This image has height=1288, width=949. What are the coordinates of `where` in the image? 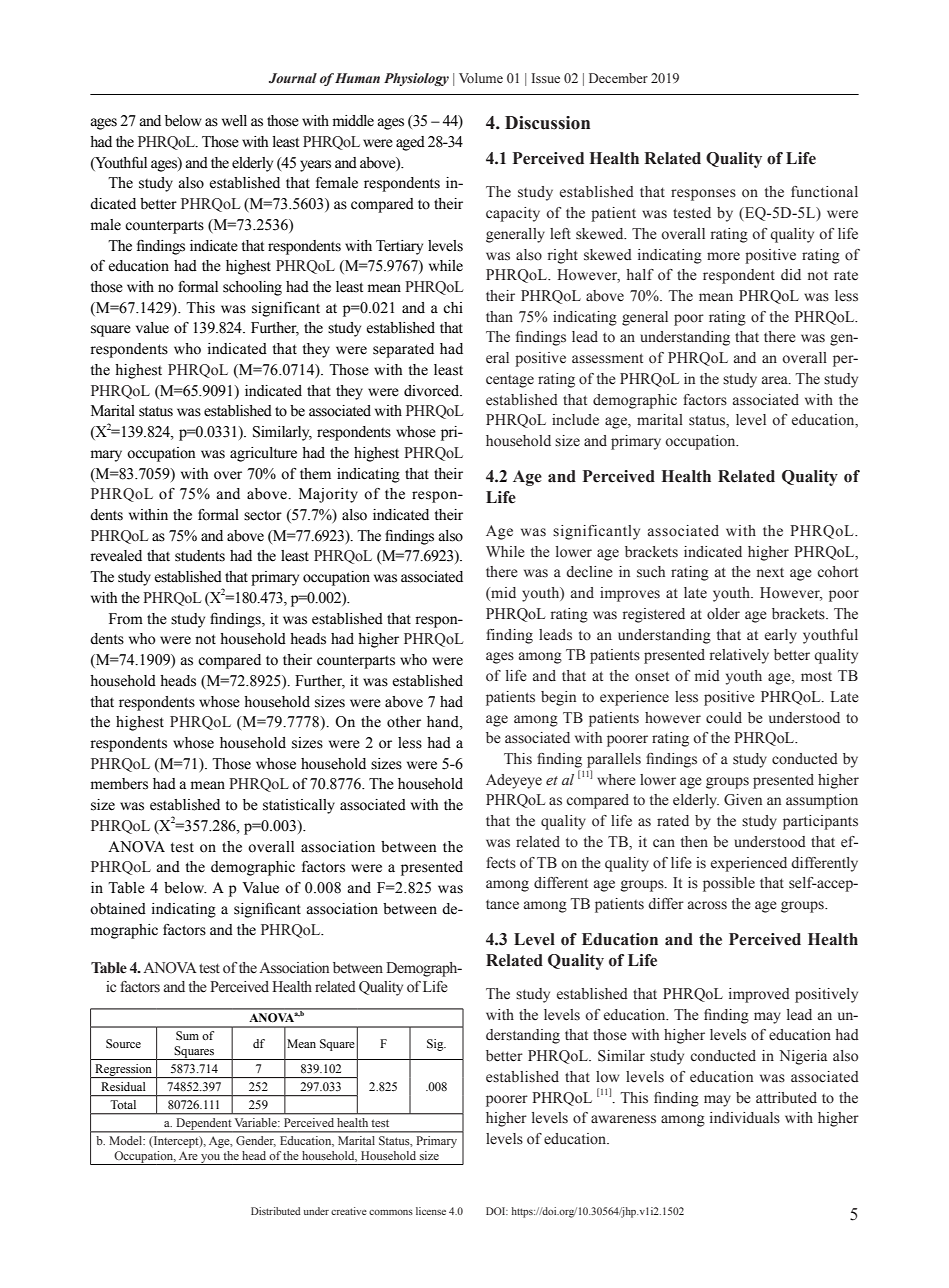 It's located at (616, 780).
